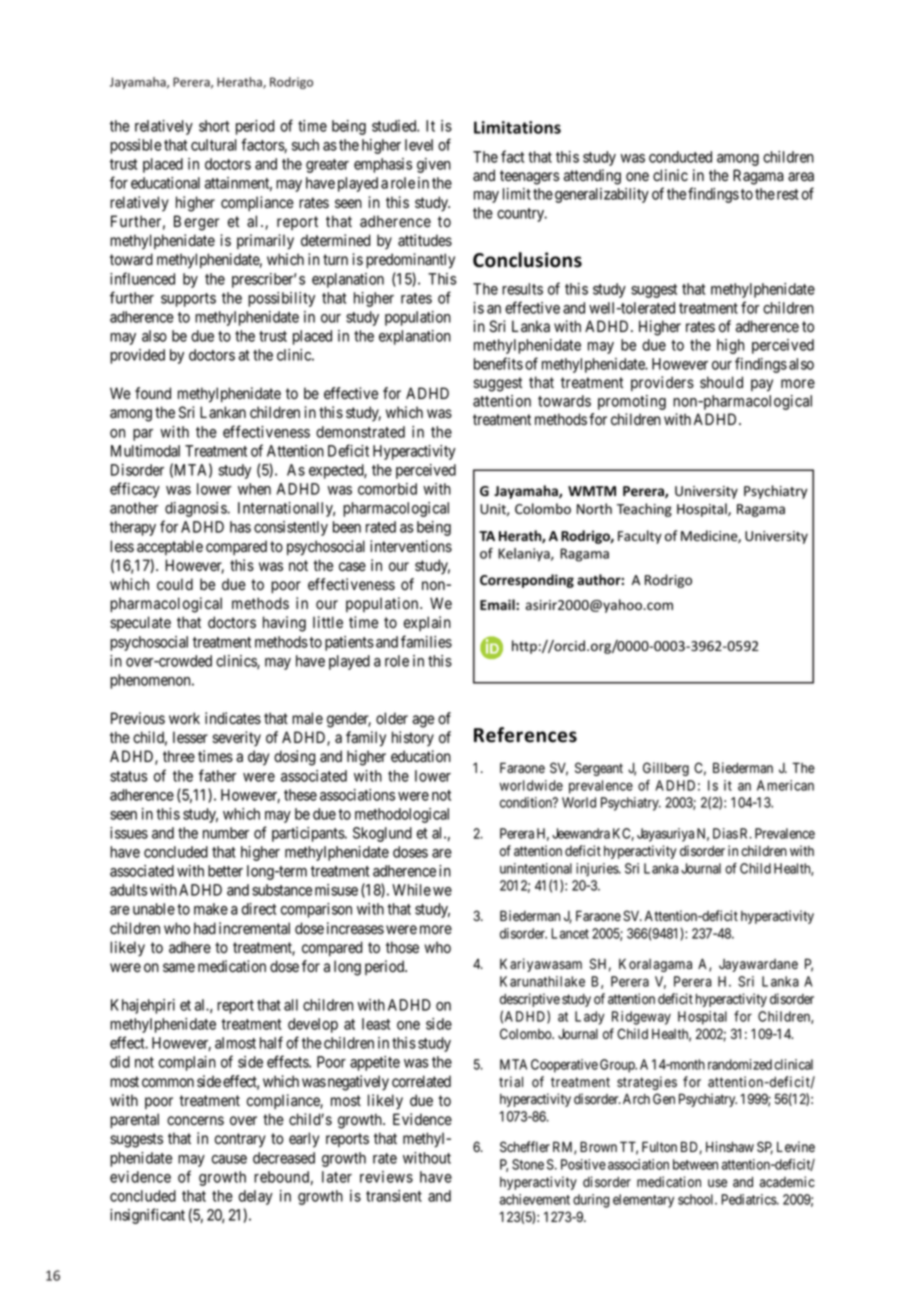 This screenshot has height=1308, width=924. Describe the element at coordinates (402, 947) in the screenshot. I see `those` at that location.
